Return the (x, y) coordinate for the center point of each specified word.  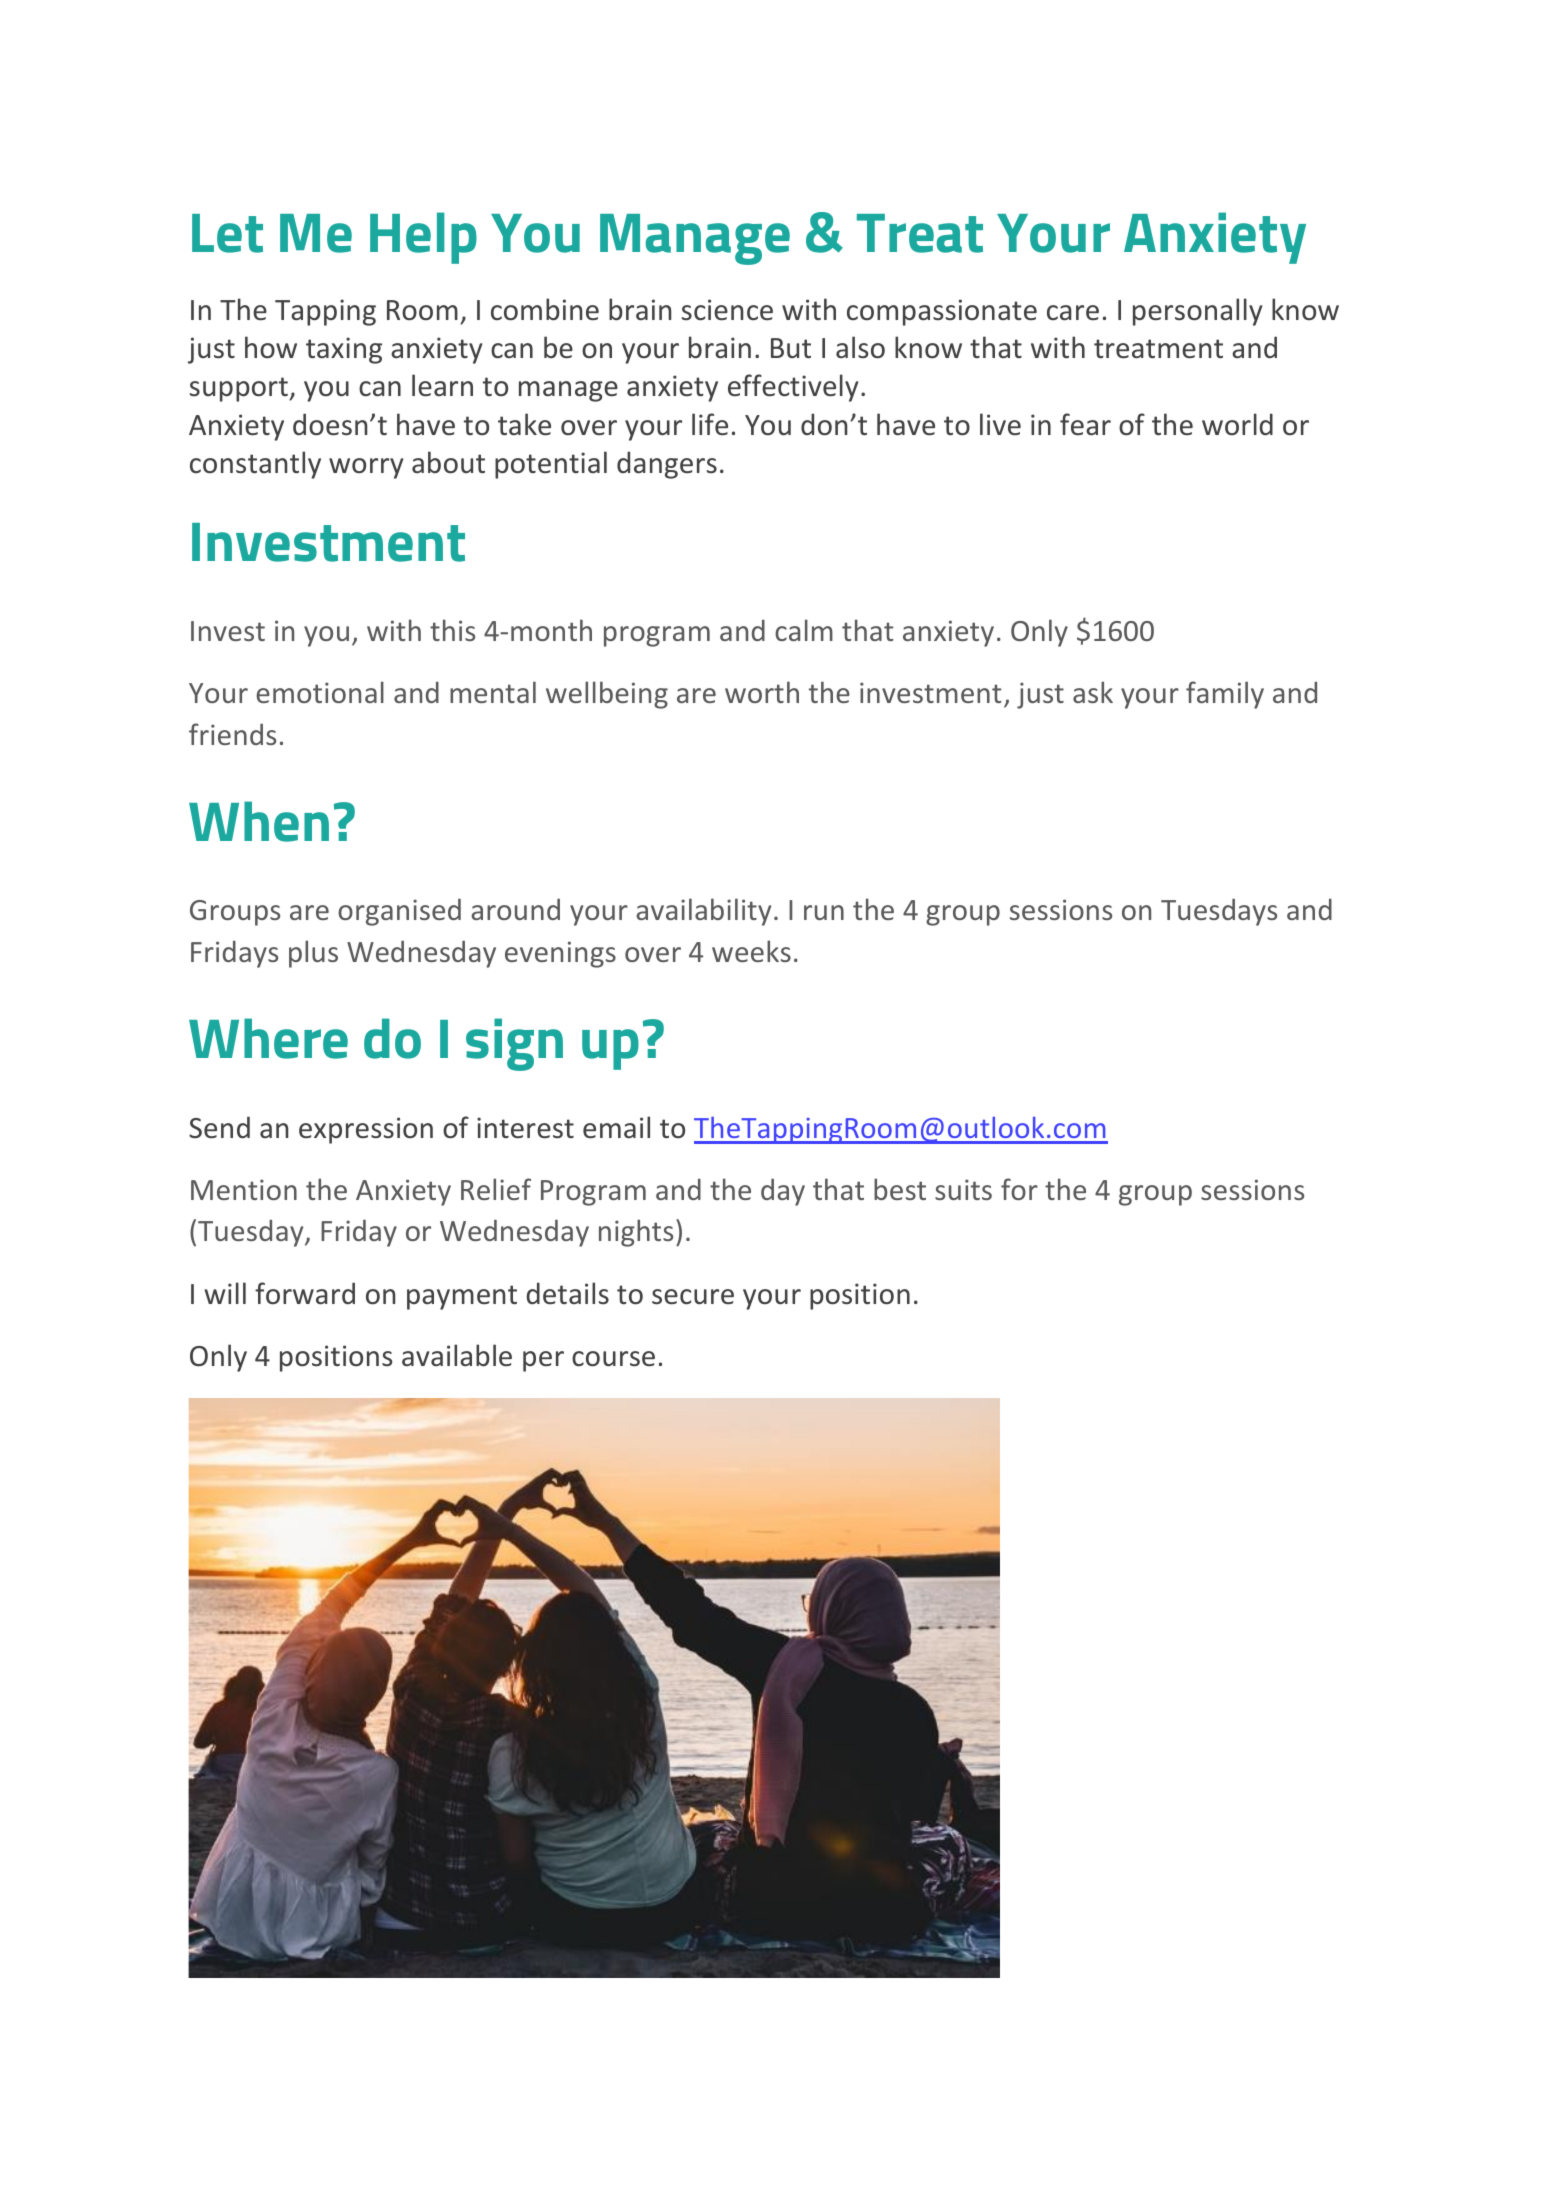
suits (963, 1189)
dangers (667, 465)
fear (1085, 424)
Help (423, 238)
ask (1093, 692)
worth (762, 692)
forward (305, 1293)
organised (399, 912)
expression (366, 1130)
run (824, 912)
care (1073, 313)
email (616, 1127)
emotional (320, 692)
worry (366, 468)
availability (703, 912)
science (727, 310)
